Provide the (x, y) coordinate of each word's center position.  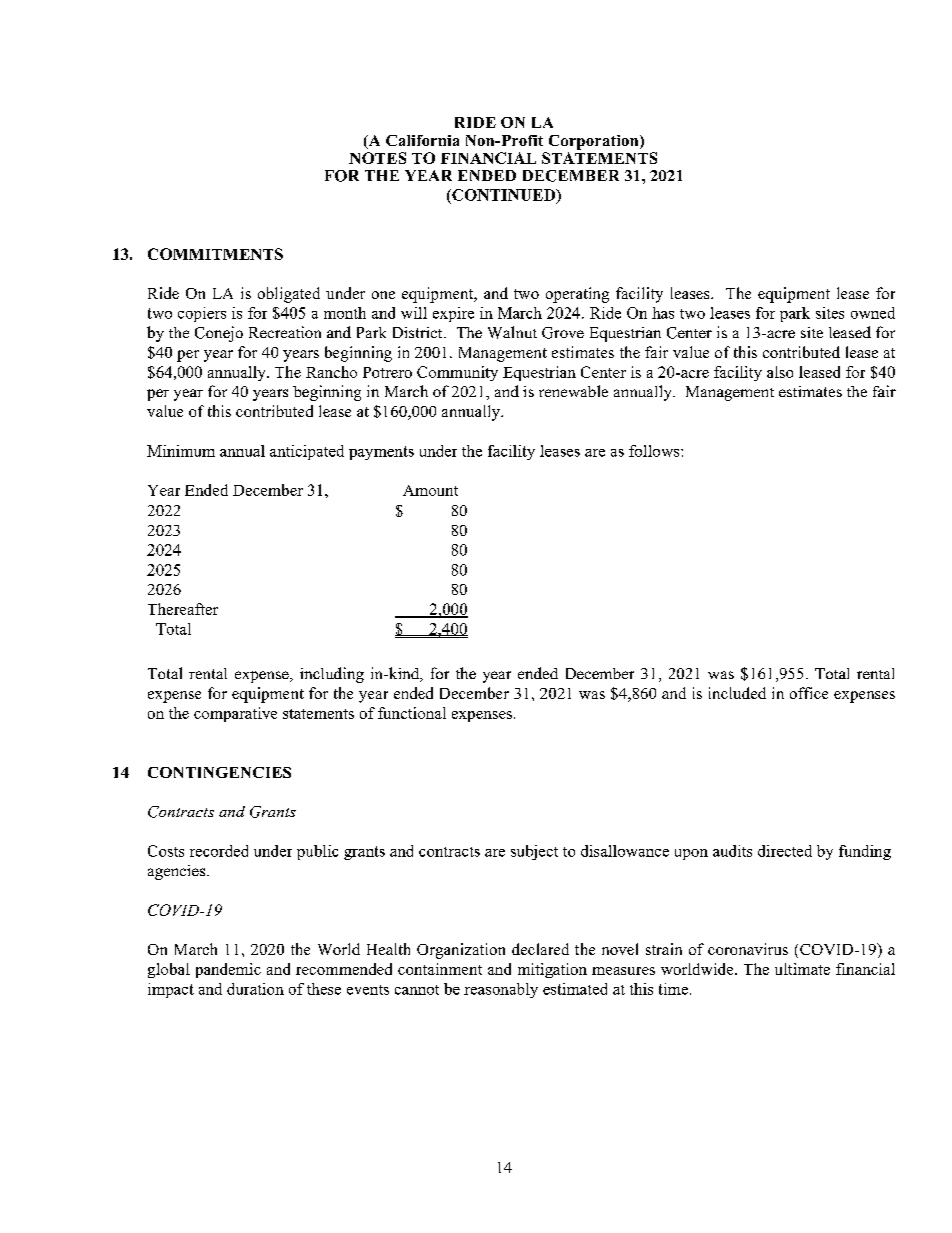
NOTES (377, 158)
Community (457, 373)
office (809, 693)
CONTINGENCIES (219, 772)
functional (412, 713)
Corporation (595, 142)
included (737, 693)
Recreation (285, 332)
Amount (430, 490)
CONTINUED (504, 196)
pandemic (228, 970)
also (780, 372)
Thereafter (183, 609)
